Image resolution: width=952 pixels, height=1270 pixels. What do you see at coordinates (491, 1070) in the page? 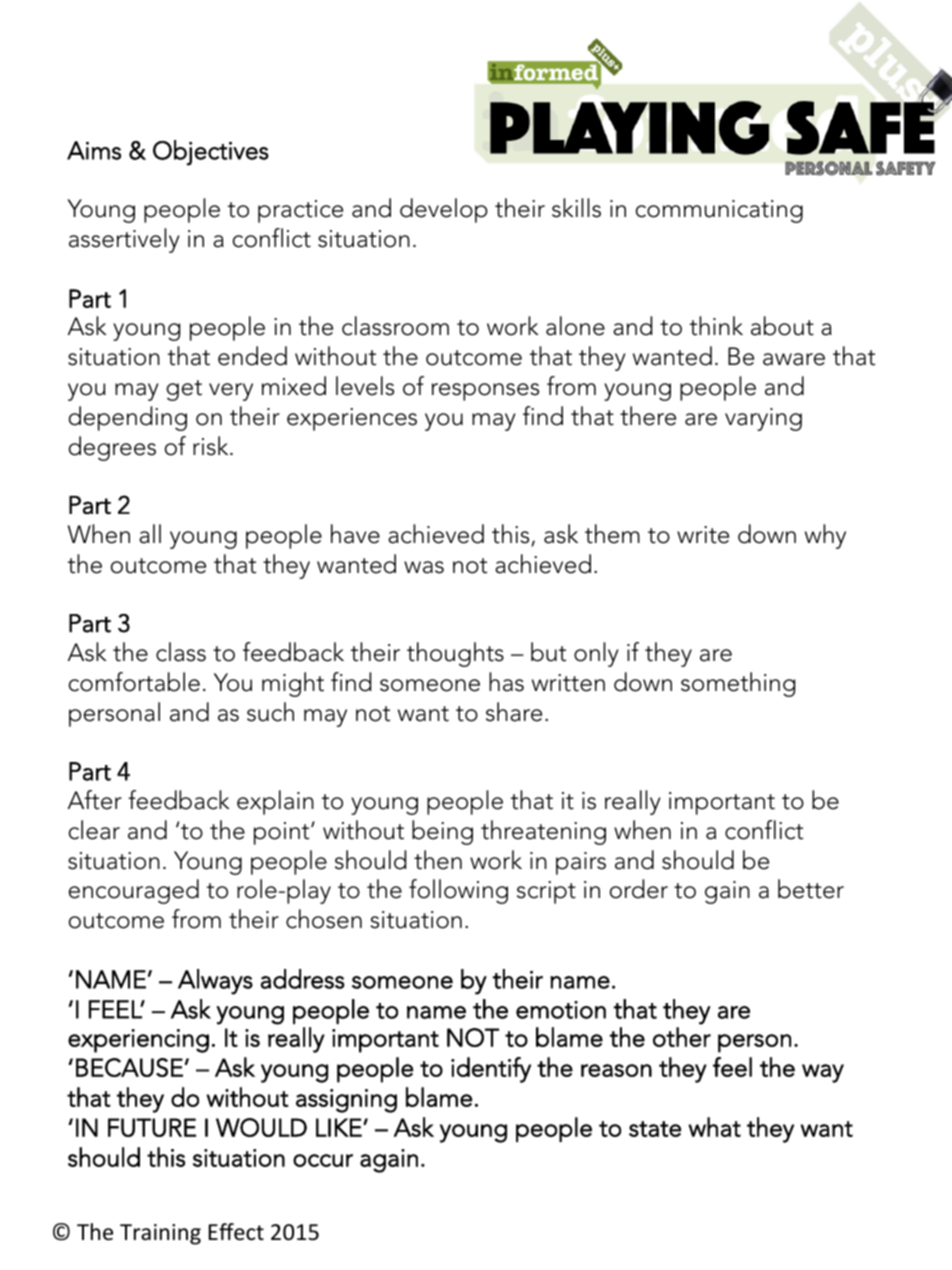
I see `identify` at bounding box center [491, 1070].
